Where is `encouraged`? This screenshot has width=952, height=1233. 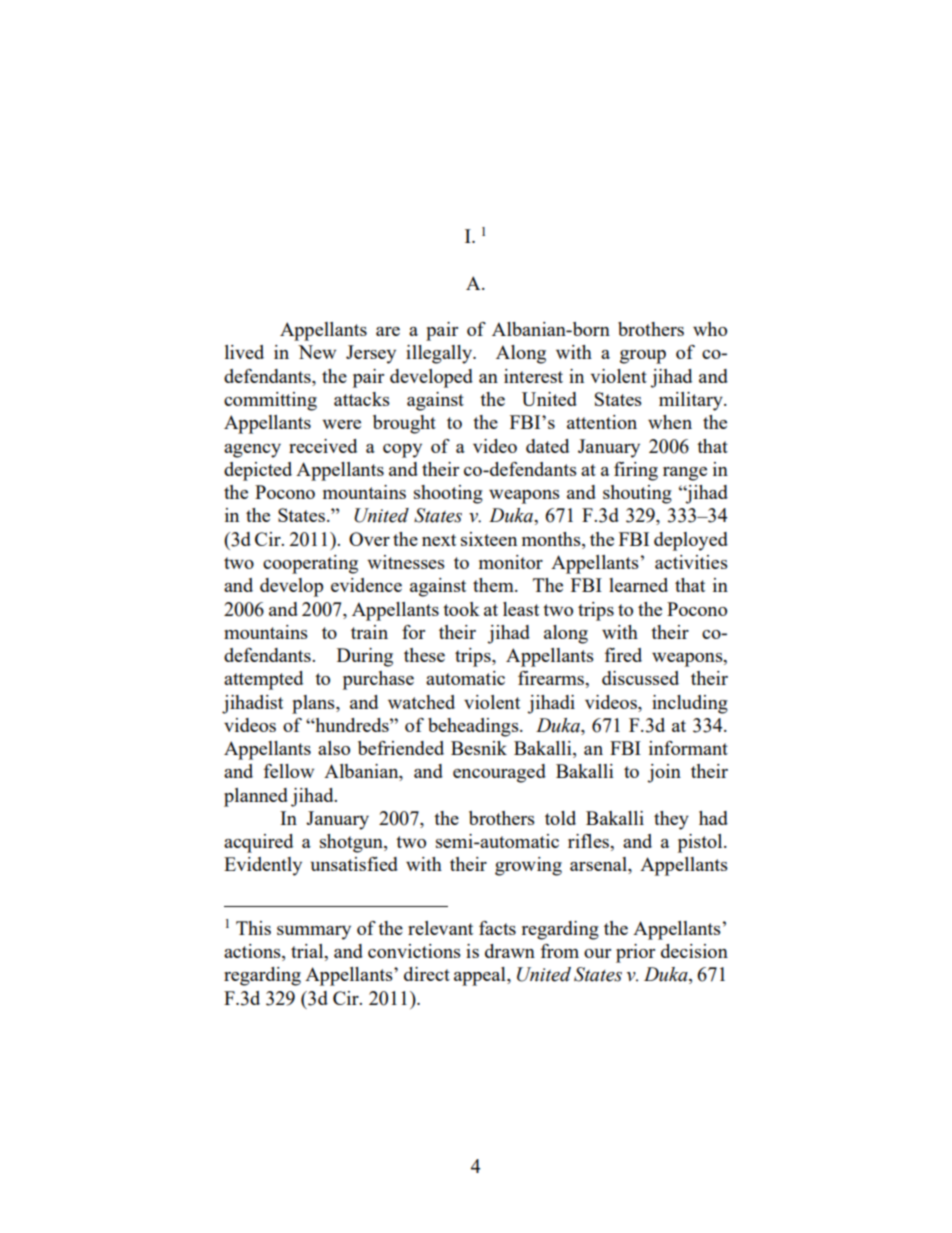
encouraged is located at coordinates (499, 773).
